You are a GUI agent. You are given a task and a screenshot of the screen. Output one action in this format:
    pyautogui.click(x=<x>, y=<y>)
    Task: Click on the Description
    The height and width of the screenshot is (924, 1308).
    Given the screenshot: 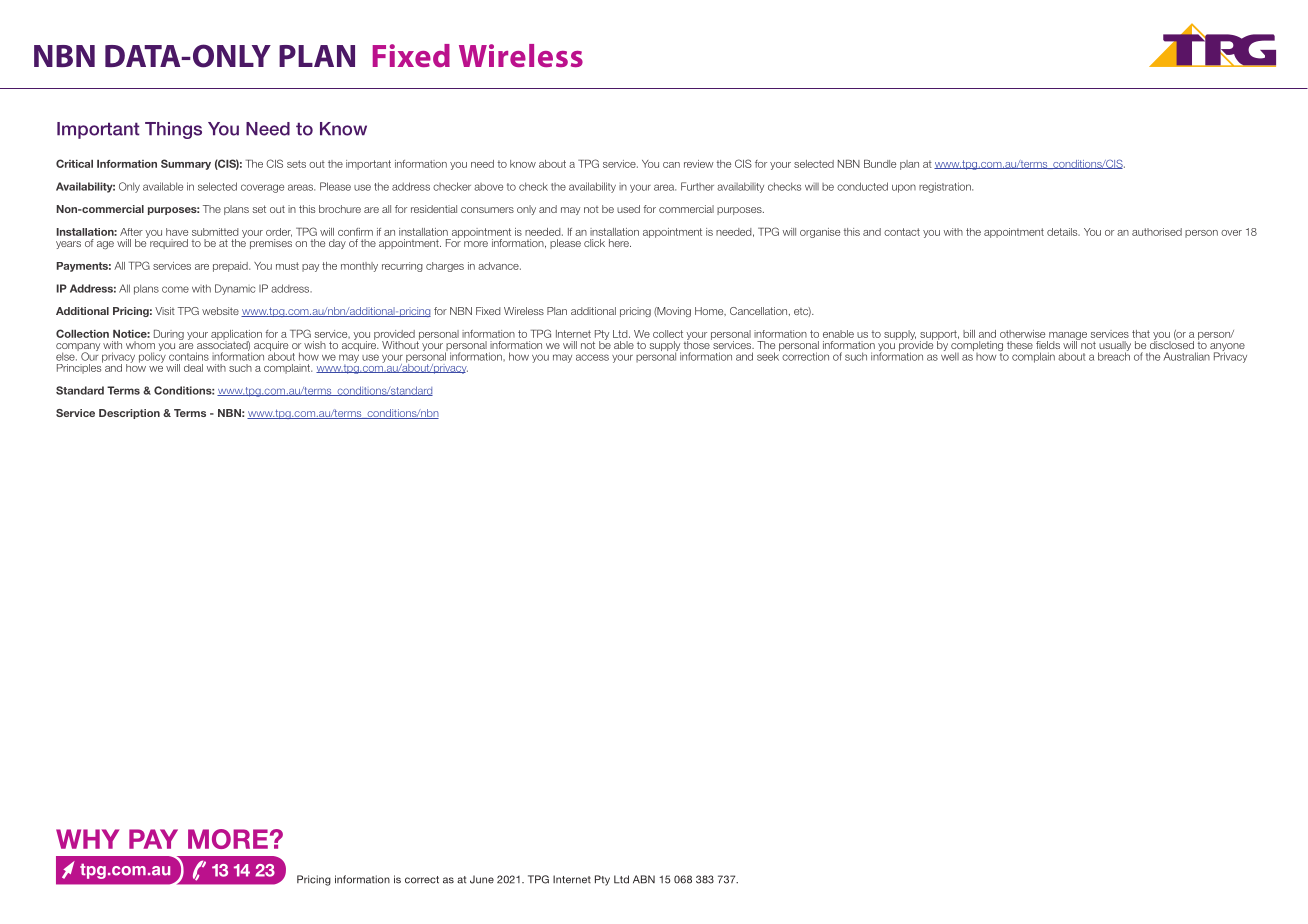 What is the action you would take?
    pyautogui.click(x=129, y=414)
